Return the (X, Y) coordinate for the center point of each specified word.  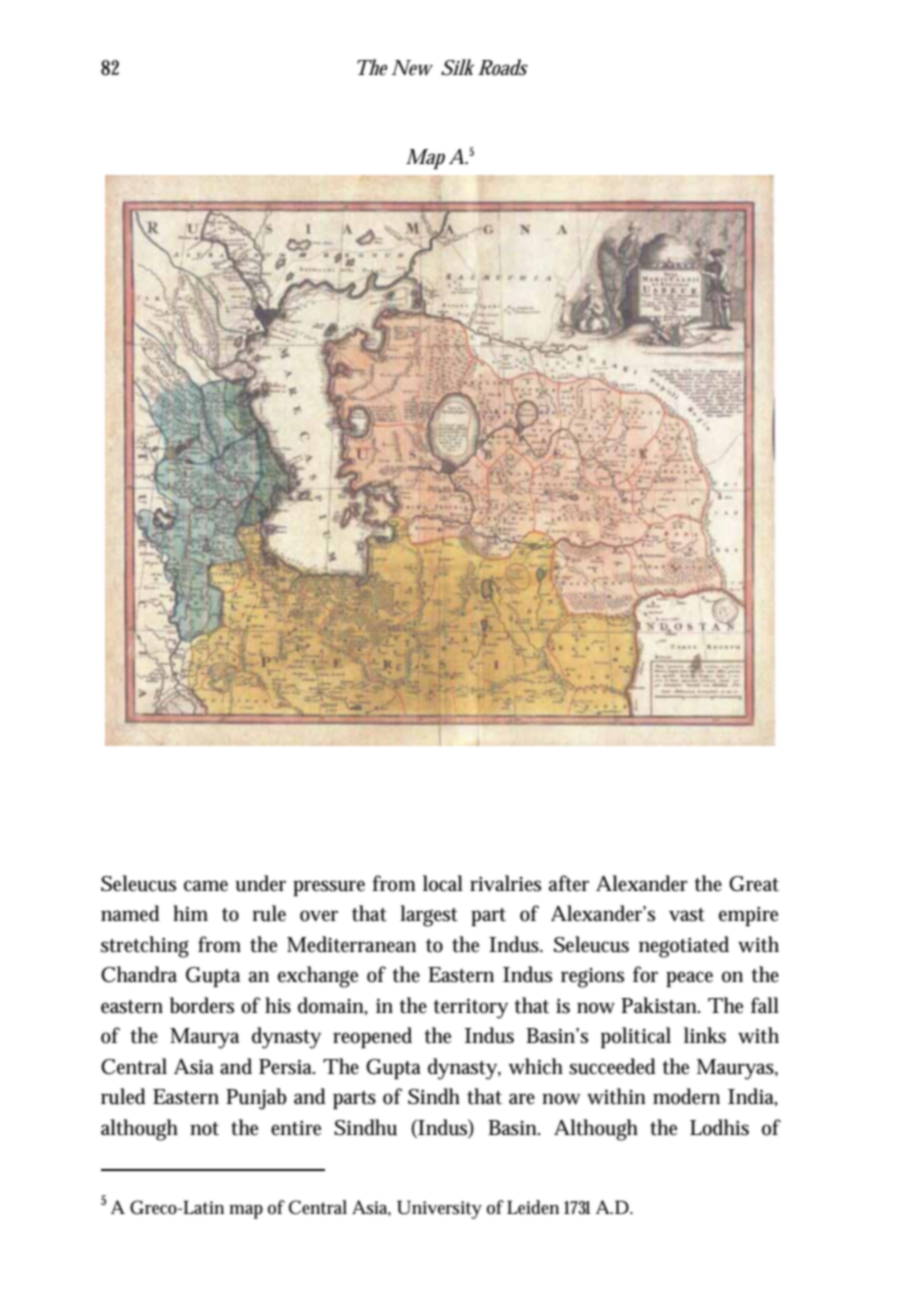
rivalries (505, 883)
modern (686, 1096)
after (569, 883)
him (190, 913)
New (412, 68)
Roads (503, 67)
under (261, 883)
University (439, 1209)
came (206, 886)
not (204, 1129)
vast (687, 915)
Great (754, 884)
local (443, 883)
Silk (458, 67)
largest (429, 916)
